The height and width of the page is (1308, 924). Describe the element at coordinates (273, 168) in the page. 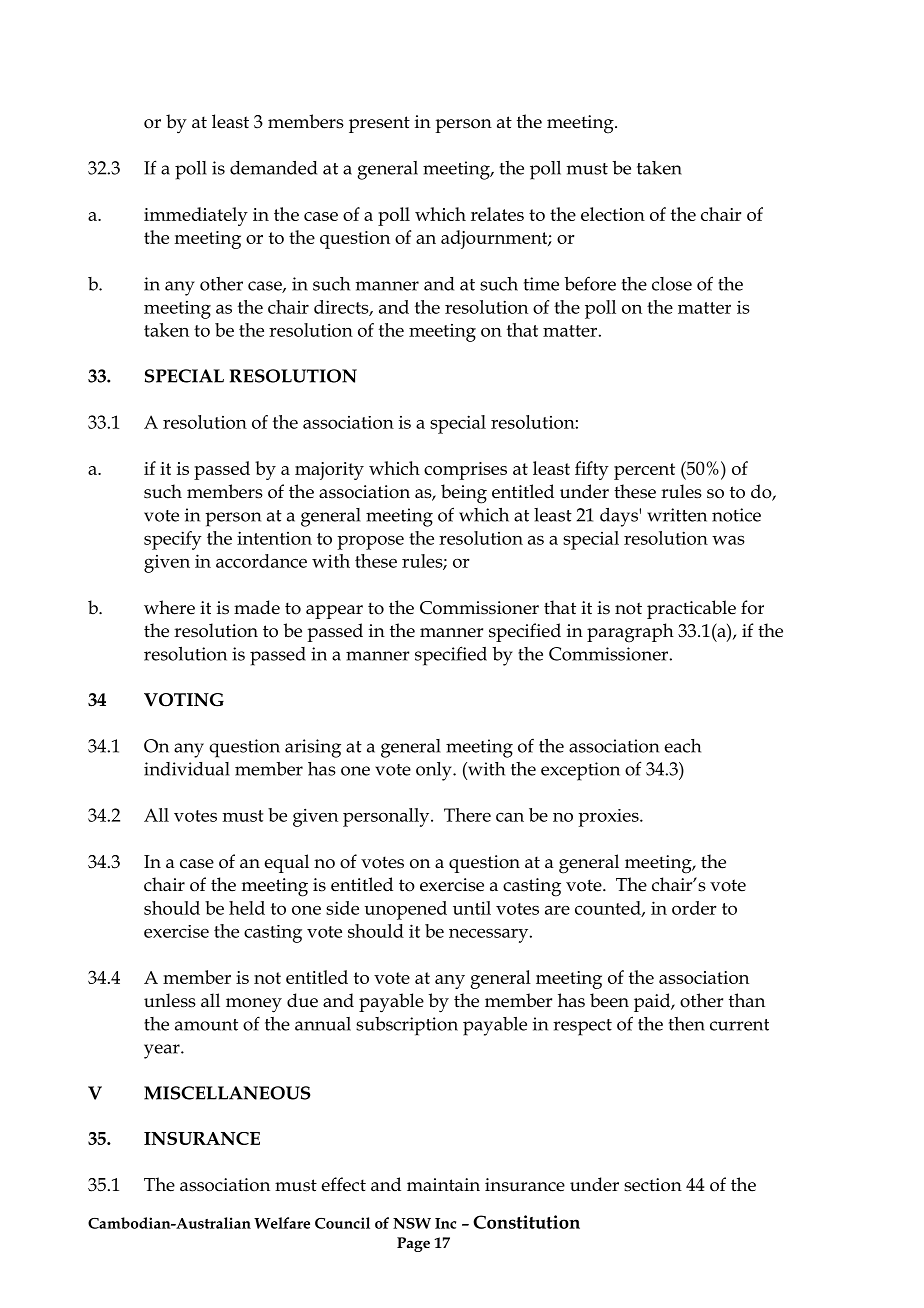

I see `demanded` at that location.
